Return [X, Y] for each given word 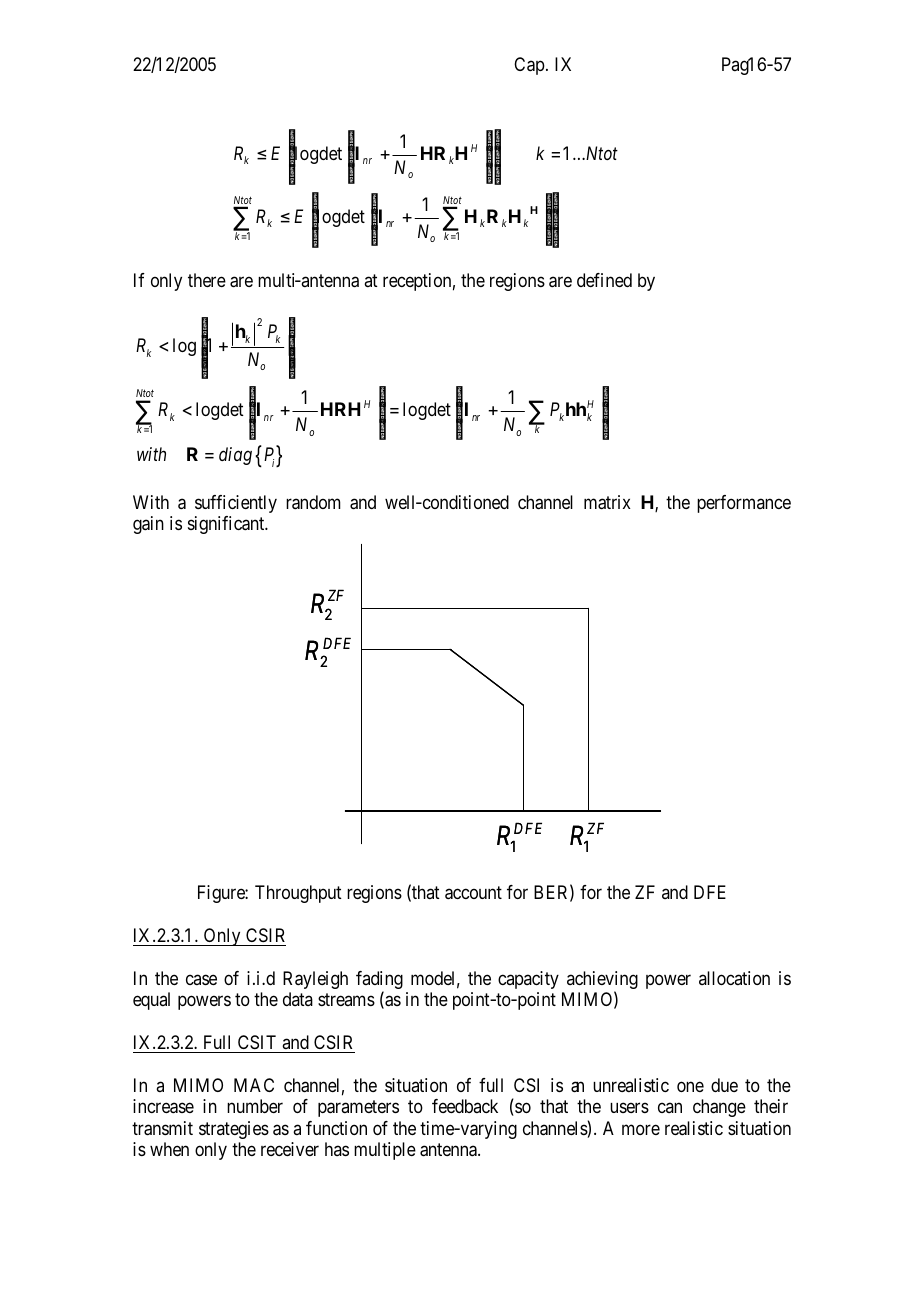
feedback [465, 1106]
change [719, 1108]
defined [604, 280]
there [207, 280]
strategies [234, 1130]
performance [744, 504]
